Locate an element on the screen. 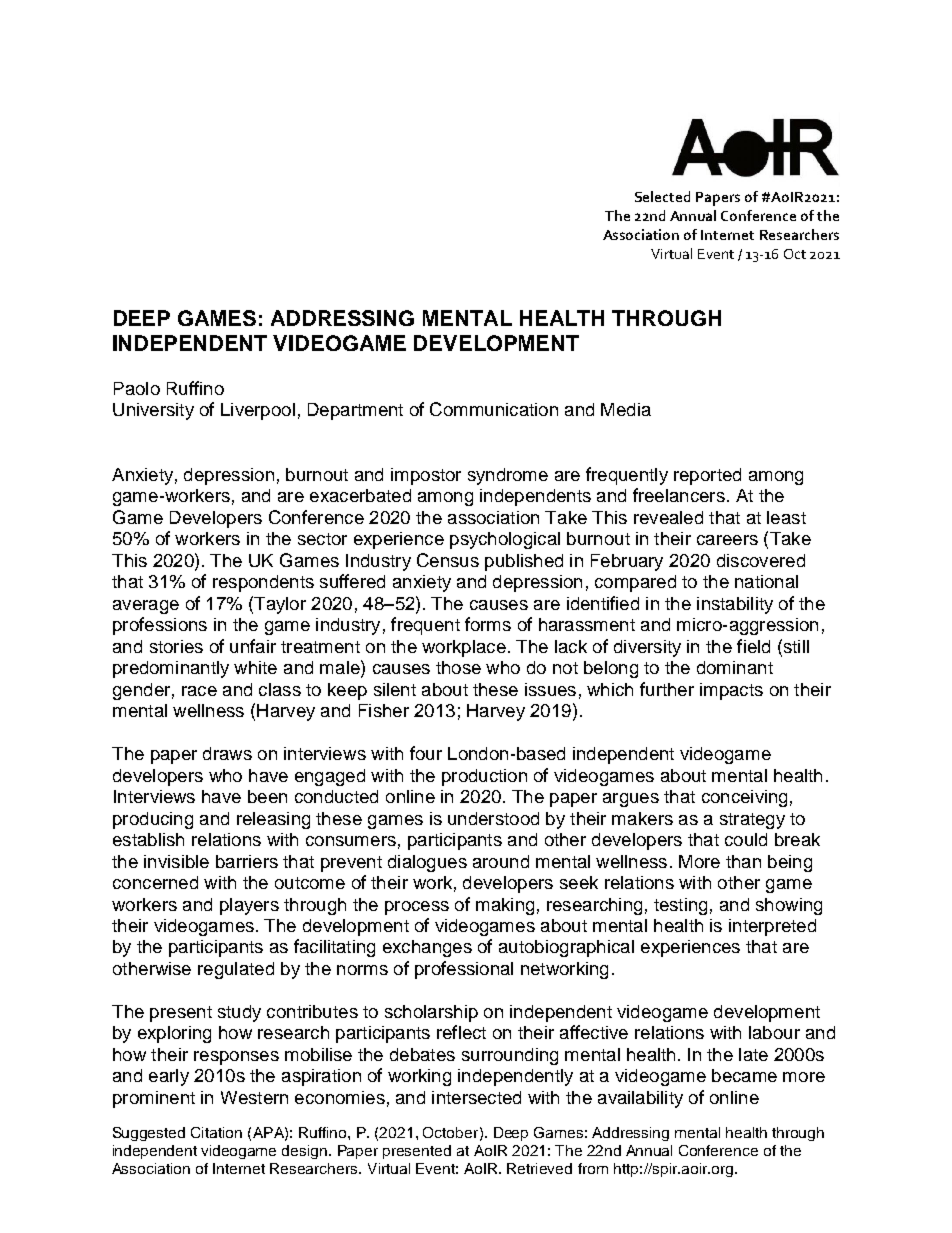 This screenshot has height=1233, width=952. Selected is located at coordinates (662, 196).
